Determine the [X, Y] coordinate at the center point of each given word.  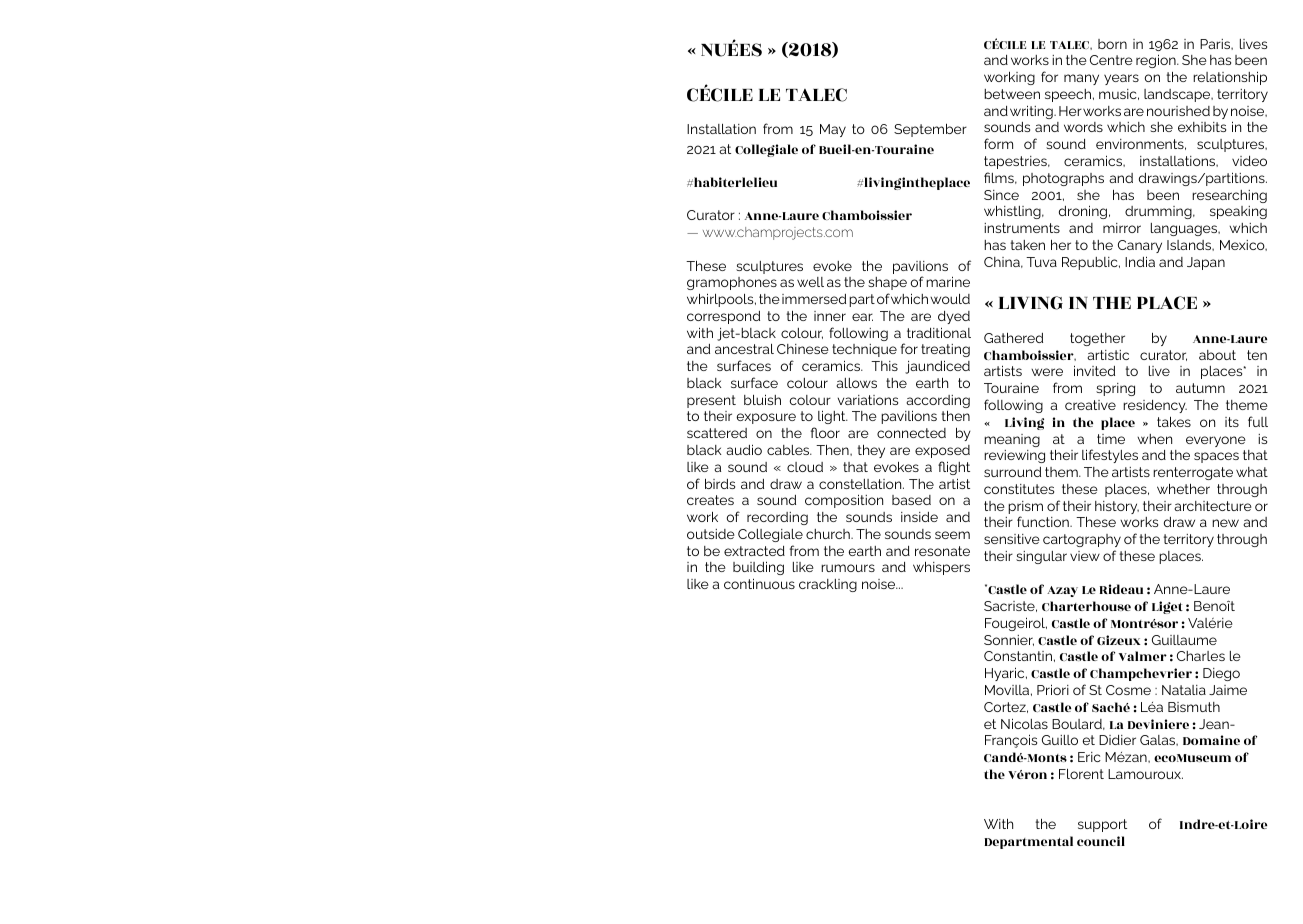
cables [789, 450]
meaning [1012, 440]
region [1157, 61]
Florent [1081, 774]
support [1102, 825]
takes [1174, 421]
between [1012, 94]
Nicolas [1024, 723]
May [833, 130]
